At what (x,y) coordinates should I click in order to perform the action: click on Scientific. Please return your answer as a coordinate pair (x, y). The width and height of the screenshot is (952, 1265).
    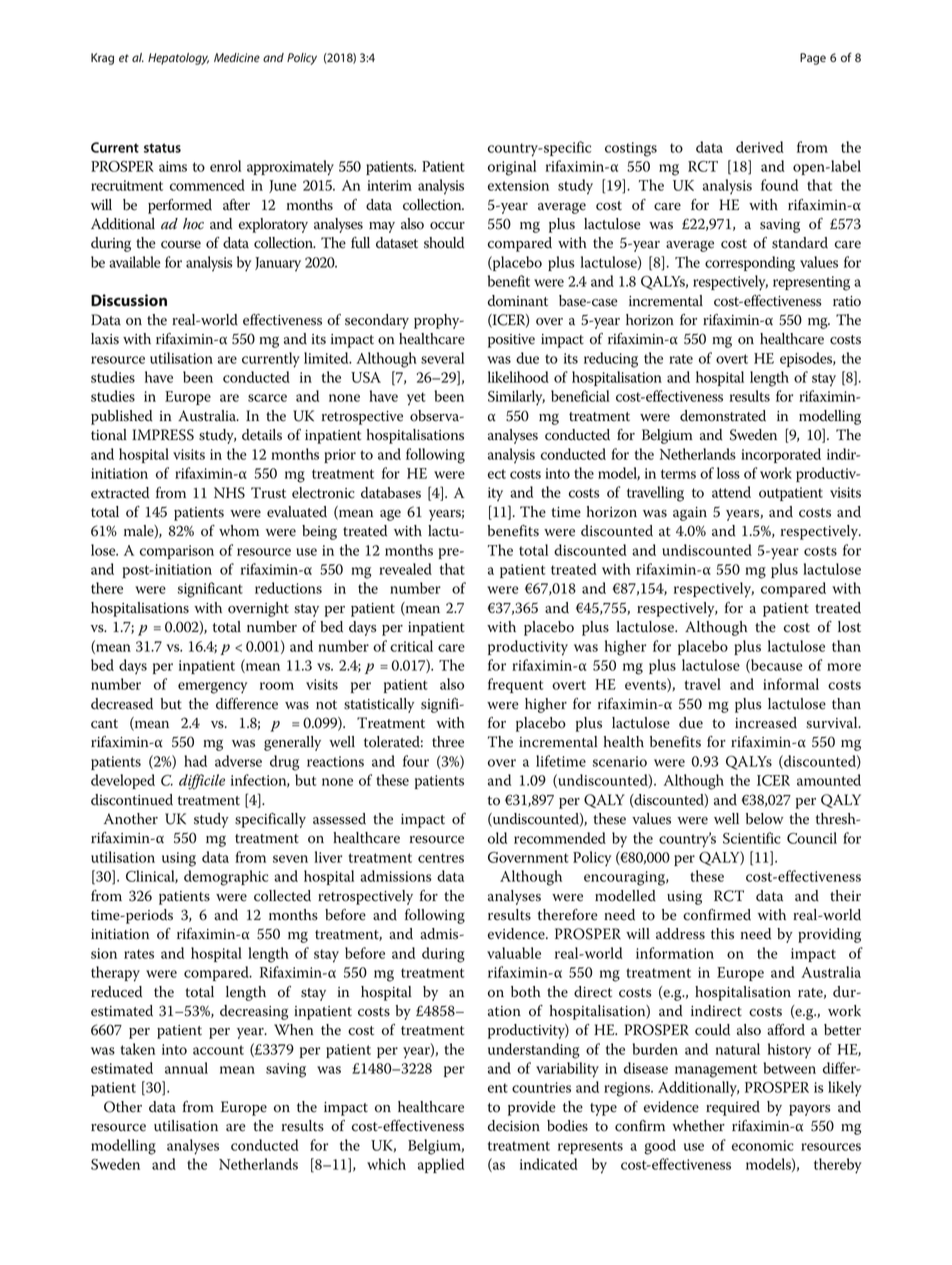
    Looking at the image, I should click on (752, 838).
